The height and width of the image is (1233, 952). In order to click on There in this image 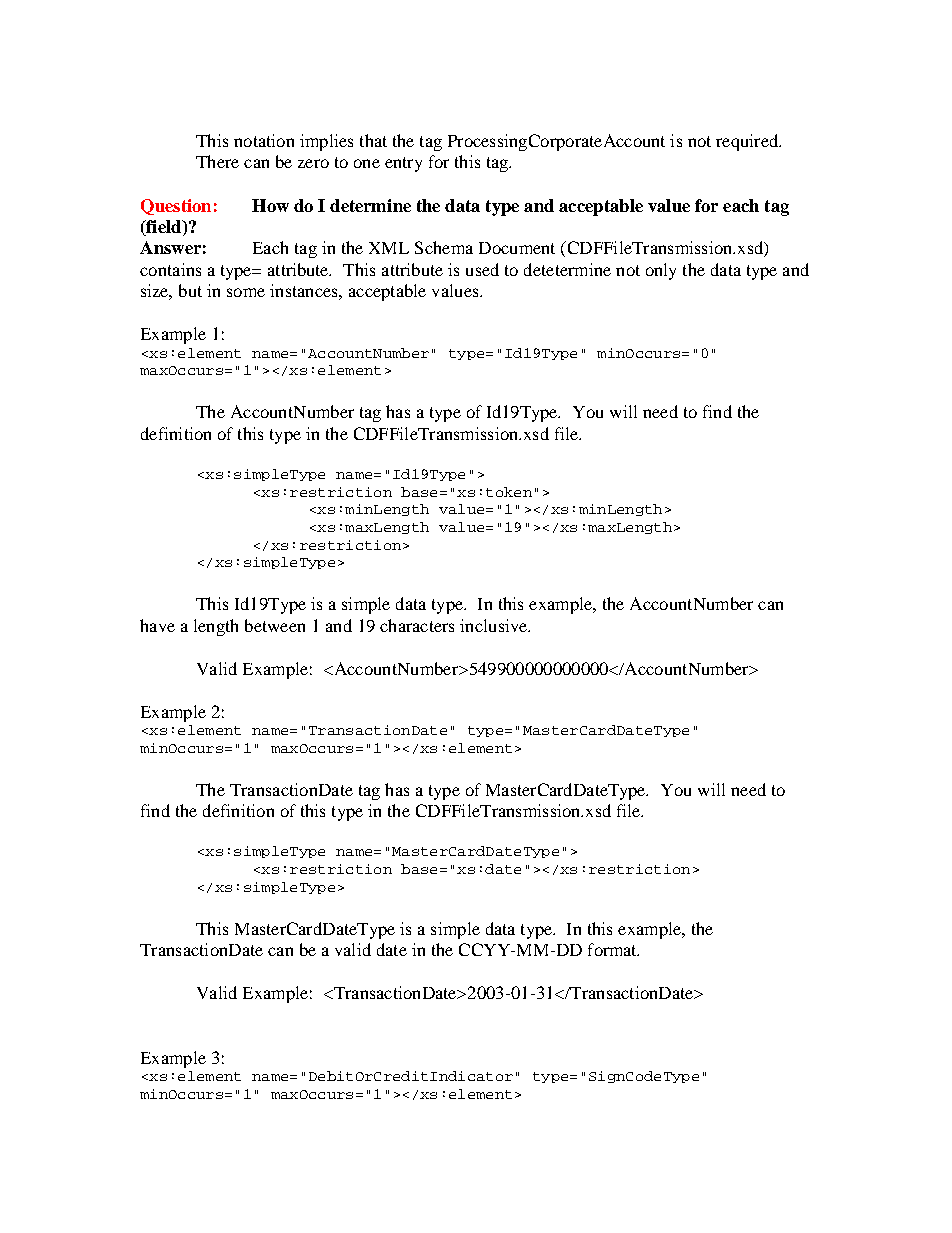, I will do `click(217, 161)`.
